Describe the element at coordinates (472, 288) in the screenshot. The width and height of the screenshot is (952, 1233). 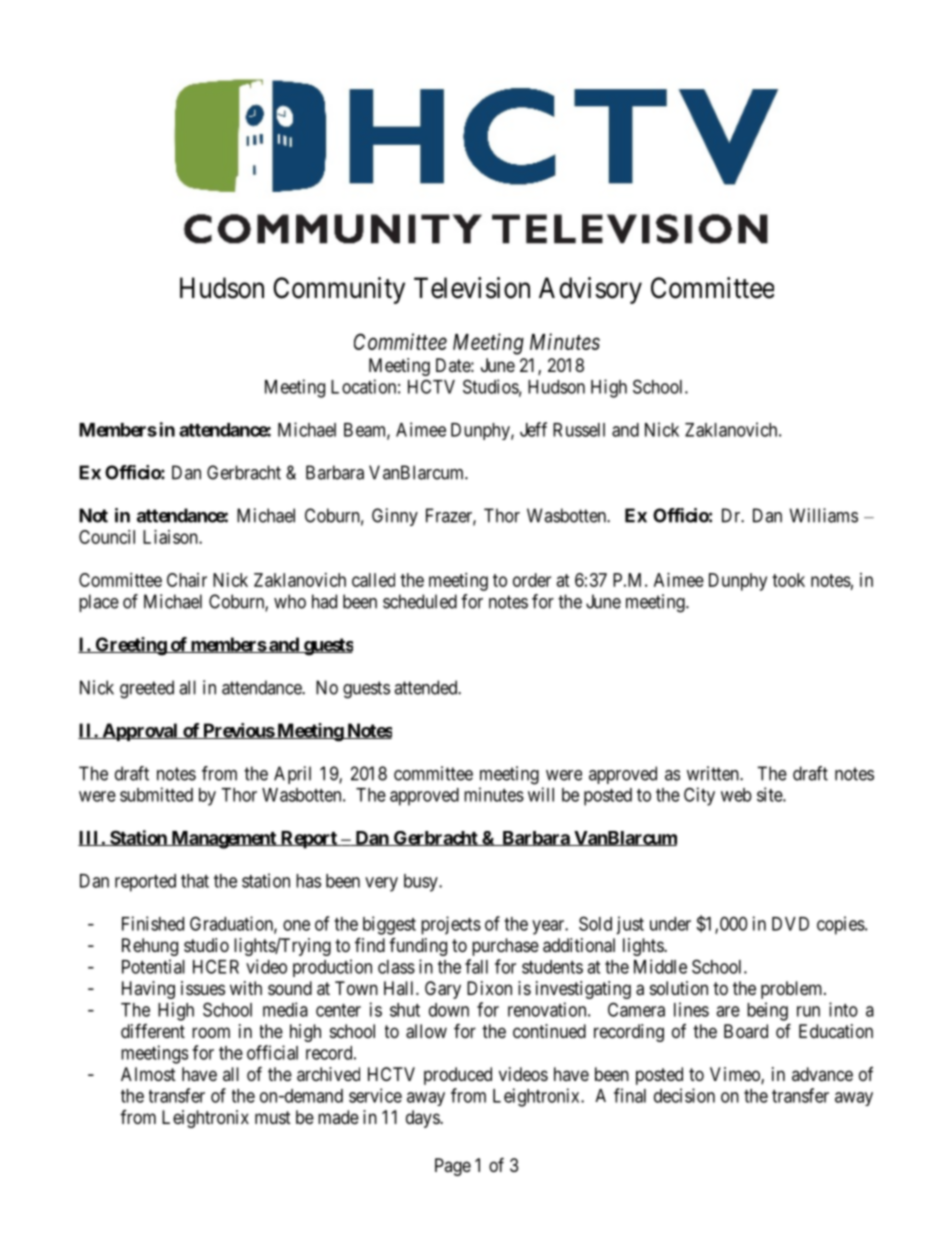
I see `Television` at that location.
